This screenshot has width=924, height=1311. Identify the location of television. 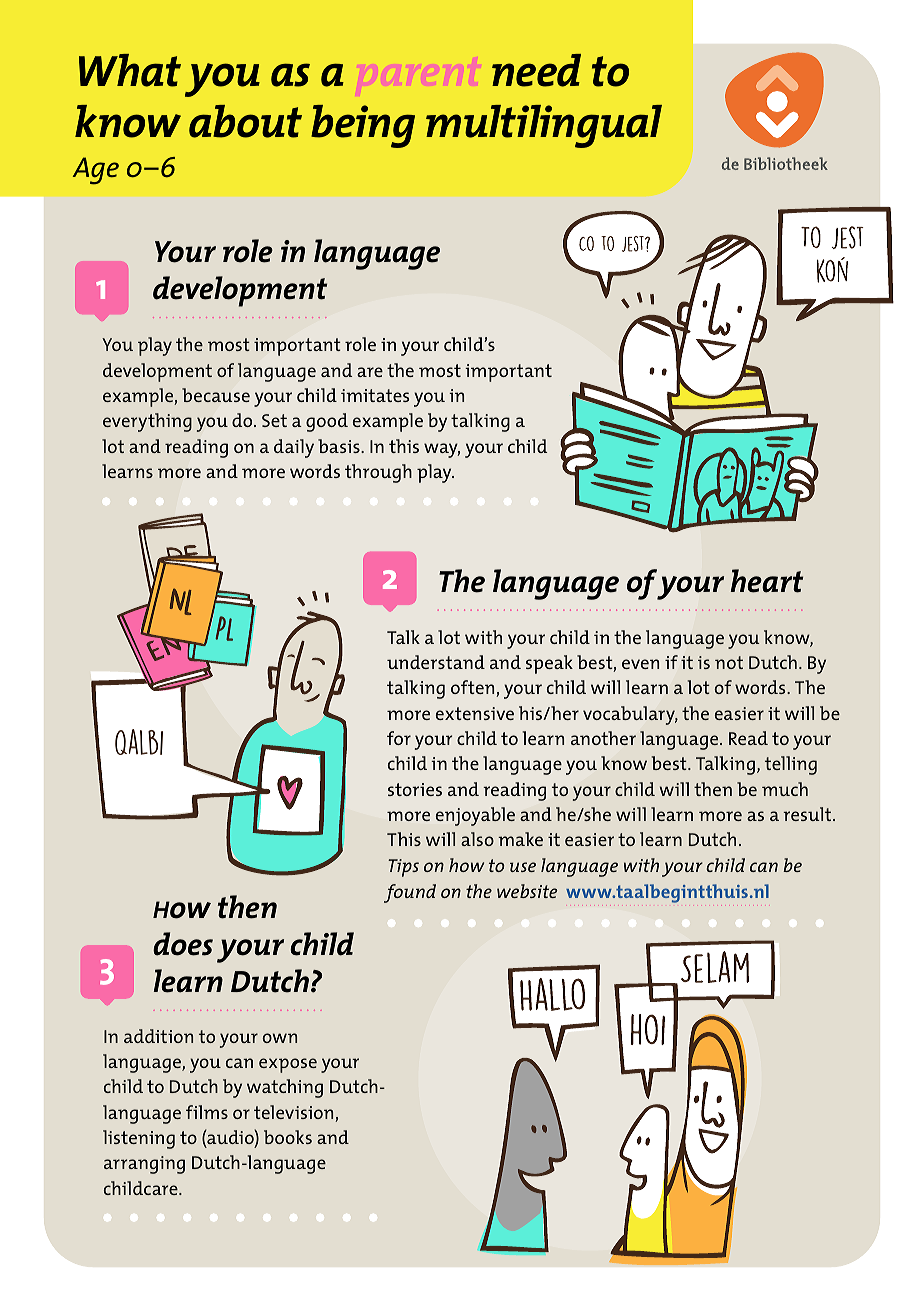
(293, 1112).
